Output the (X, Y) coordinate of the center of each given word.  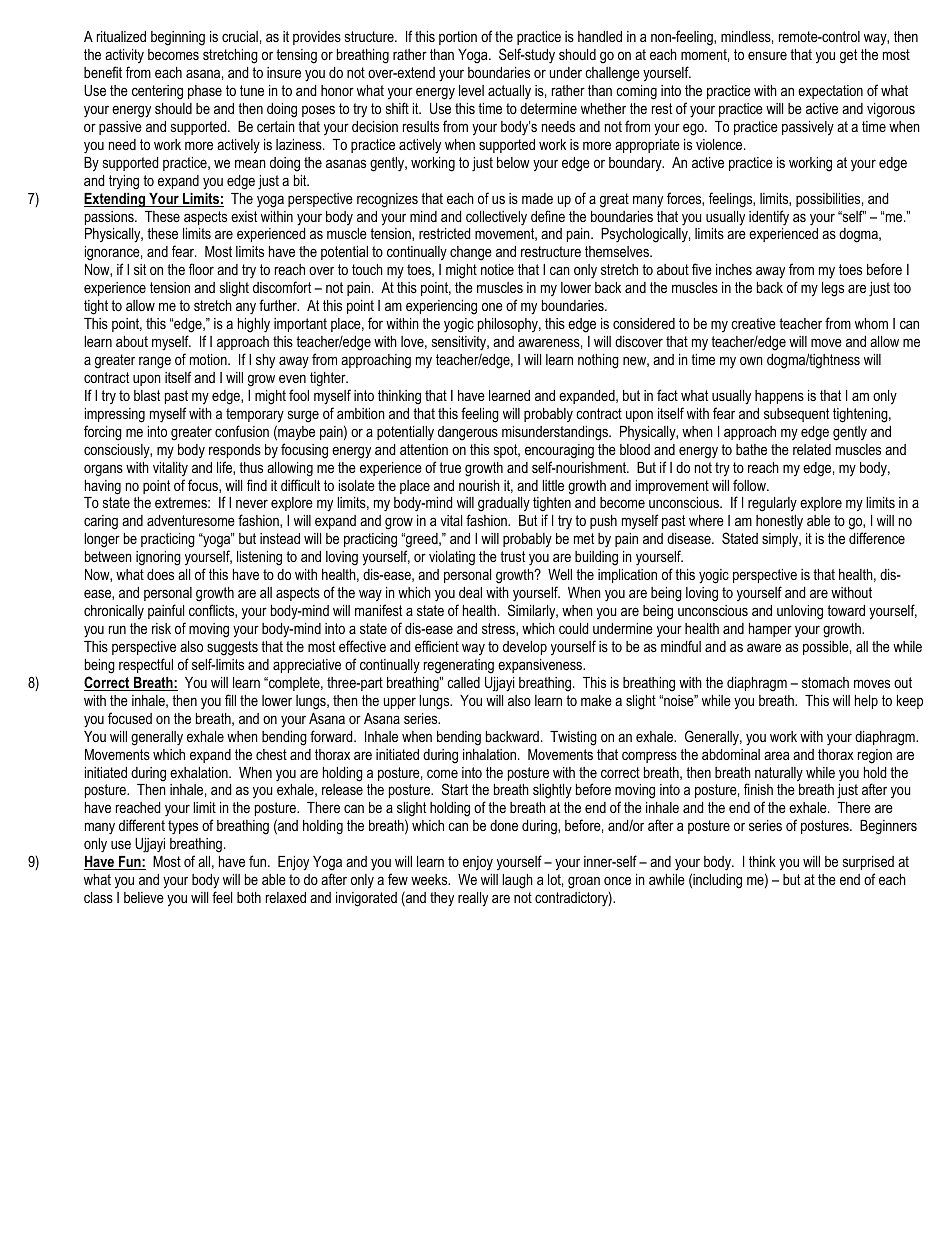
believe (144, 897)
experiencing (441, 307)
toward (846, 610)
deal (470, 592)
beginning (178, 38)
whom (871, 323)
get (848, 56)
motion (209, 359)
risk (161, 628)
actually (509, 92)
